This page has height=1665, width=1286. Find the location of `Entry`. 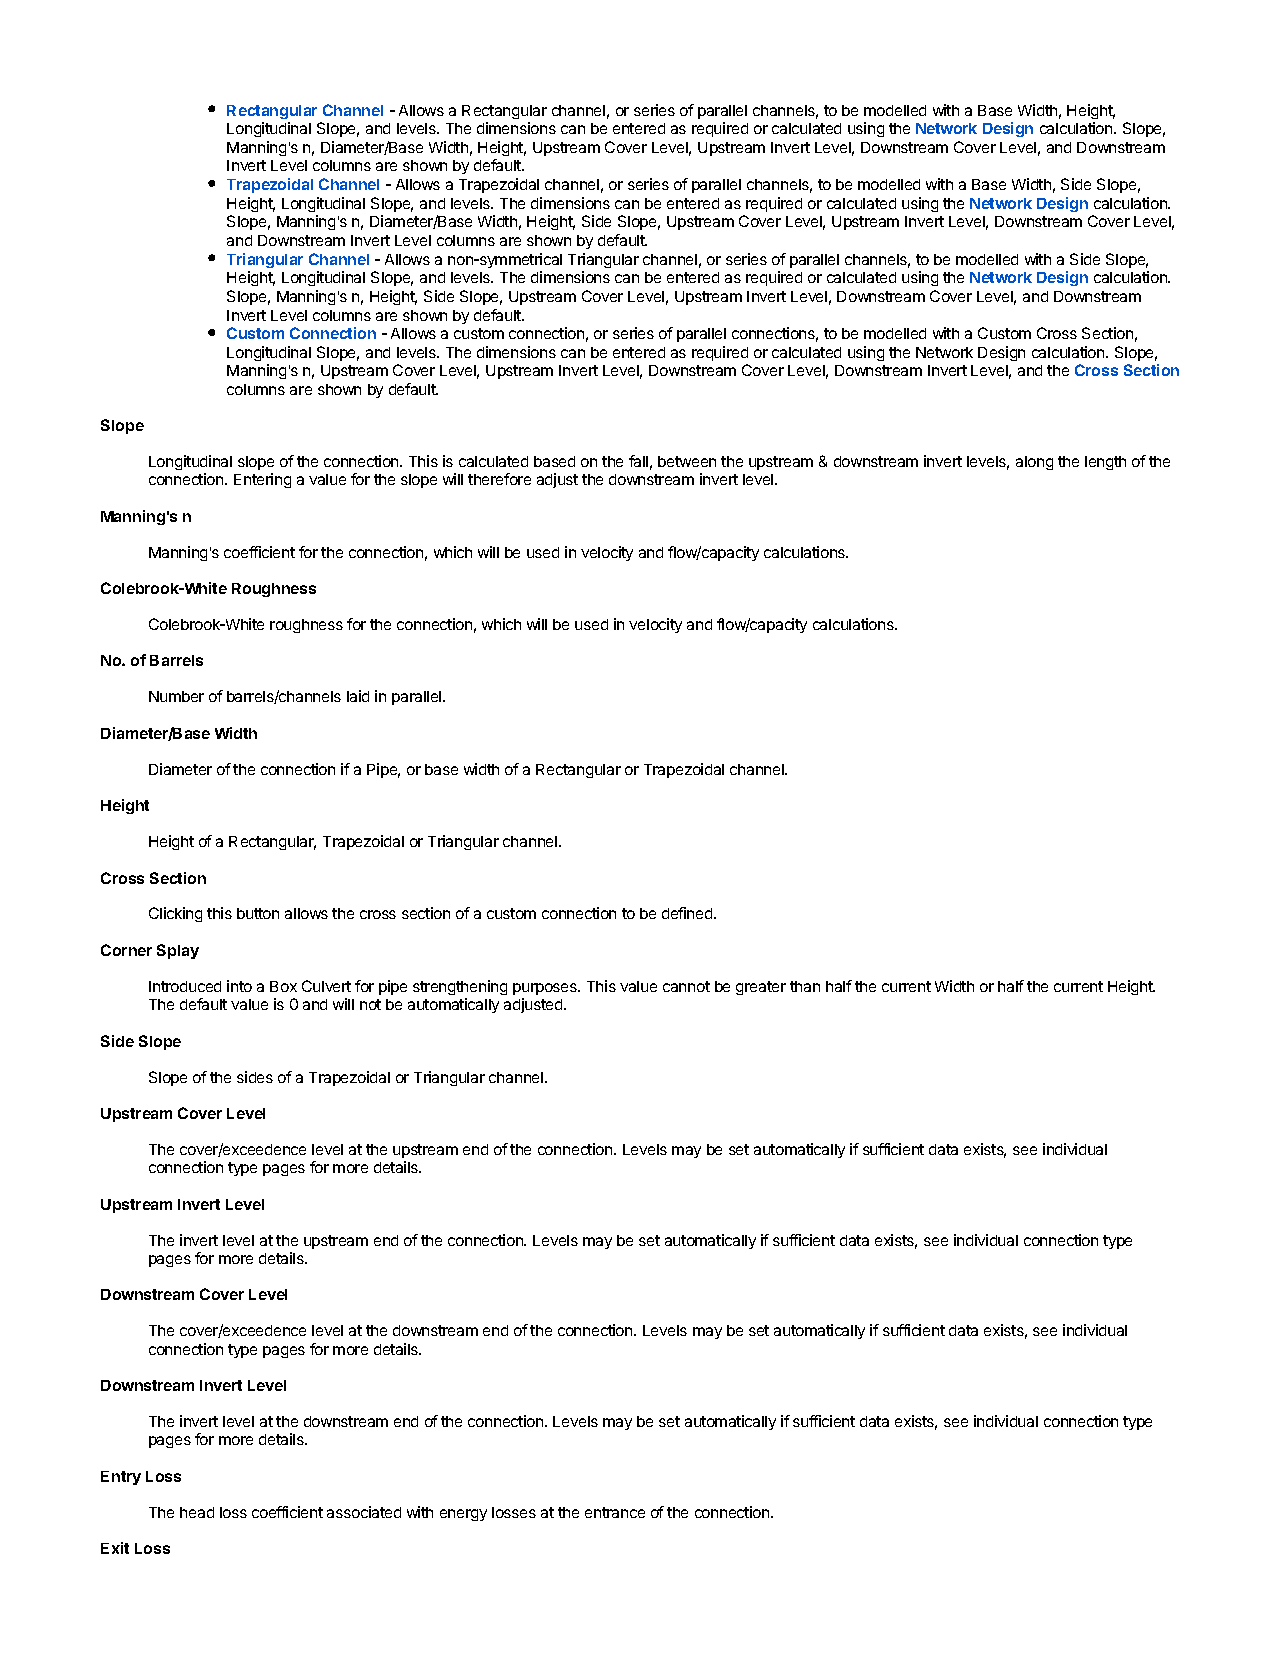

Entry is located at coordinates (121, 1478).
